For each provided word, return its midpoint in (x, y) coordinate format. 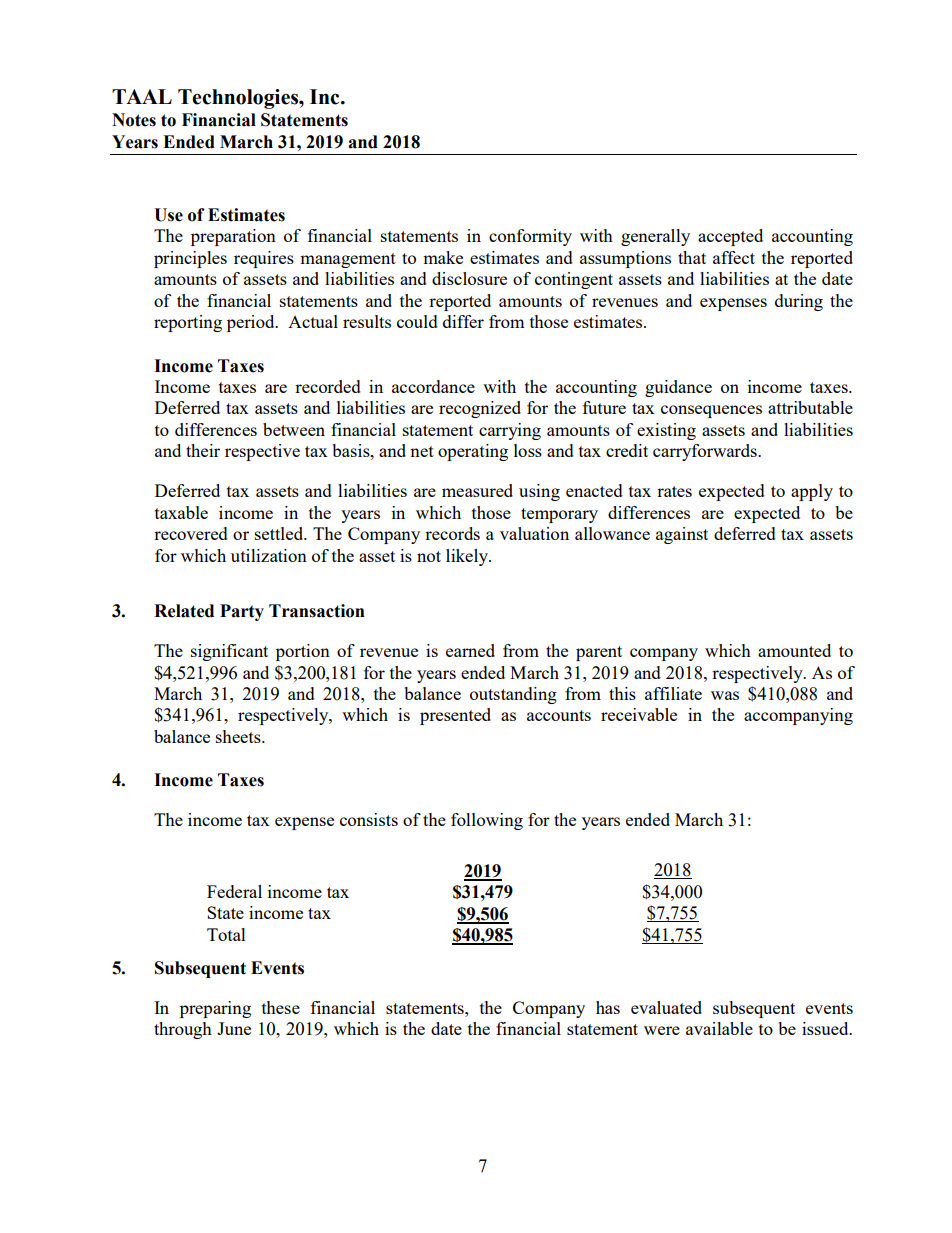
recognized (480, 409)
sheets (239, 736)
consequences (711, 411)
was (725, 695)
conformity (530, 237)
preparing (215, 1009)
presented (455, 716)
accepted (730, 237)
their (203, 450)
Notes (134, 120)
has (608, 1007)
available (719, 1028)
